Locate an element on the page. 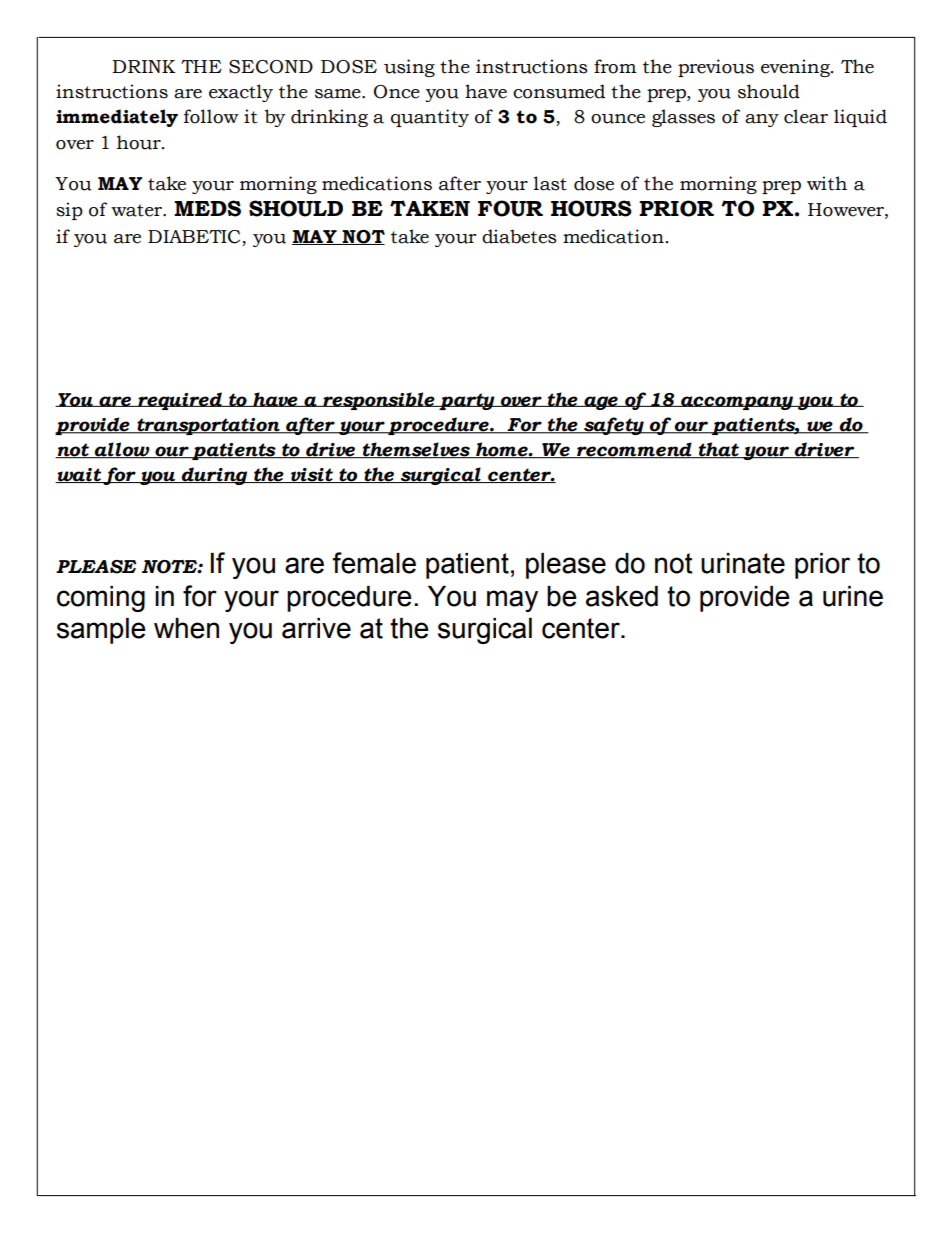 The width and height of the image is (952, 1233). that is located at coordinates (718, 450).
